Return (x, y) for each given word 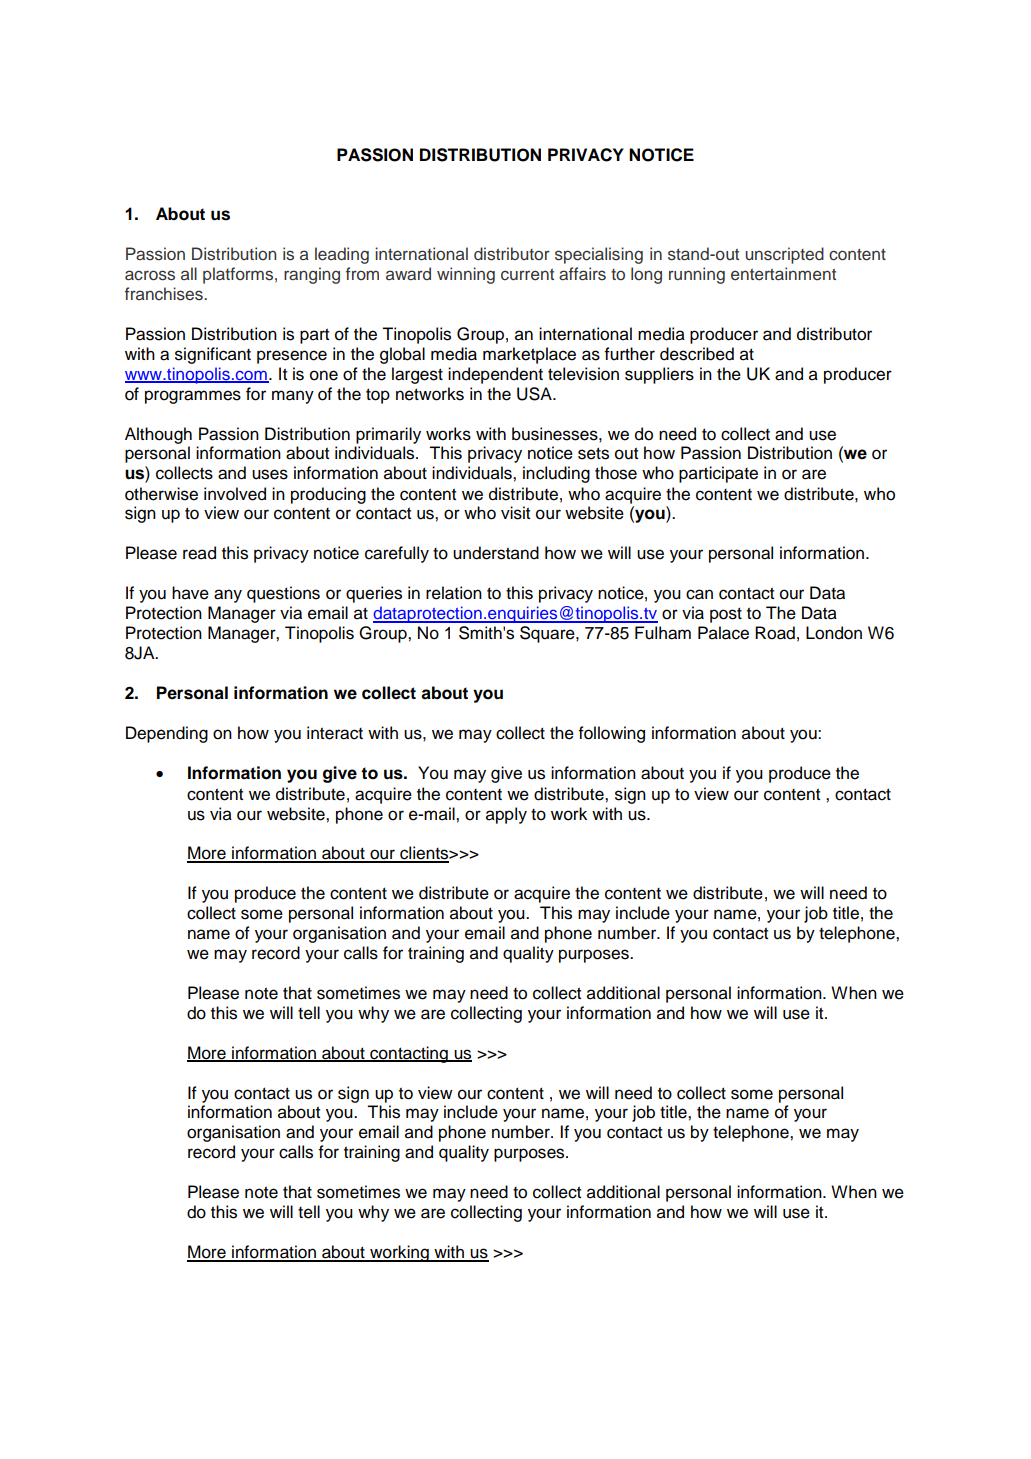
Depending (167, 734)
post (726, 615)
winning (466, 275)
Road (775, 633)
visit (515, 513)
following (611, 734)
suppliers (659, 375)
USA (535, 394)
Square (548, 634)
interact (335, 733)
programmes (193, 397)
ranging (312, 275)
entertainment (783, 274)
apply (506, 815)
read (199, 553)
